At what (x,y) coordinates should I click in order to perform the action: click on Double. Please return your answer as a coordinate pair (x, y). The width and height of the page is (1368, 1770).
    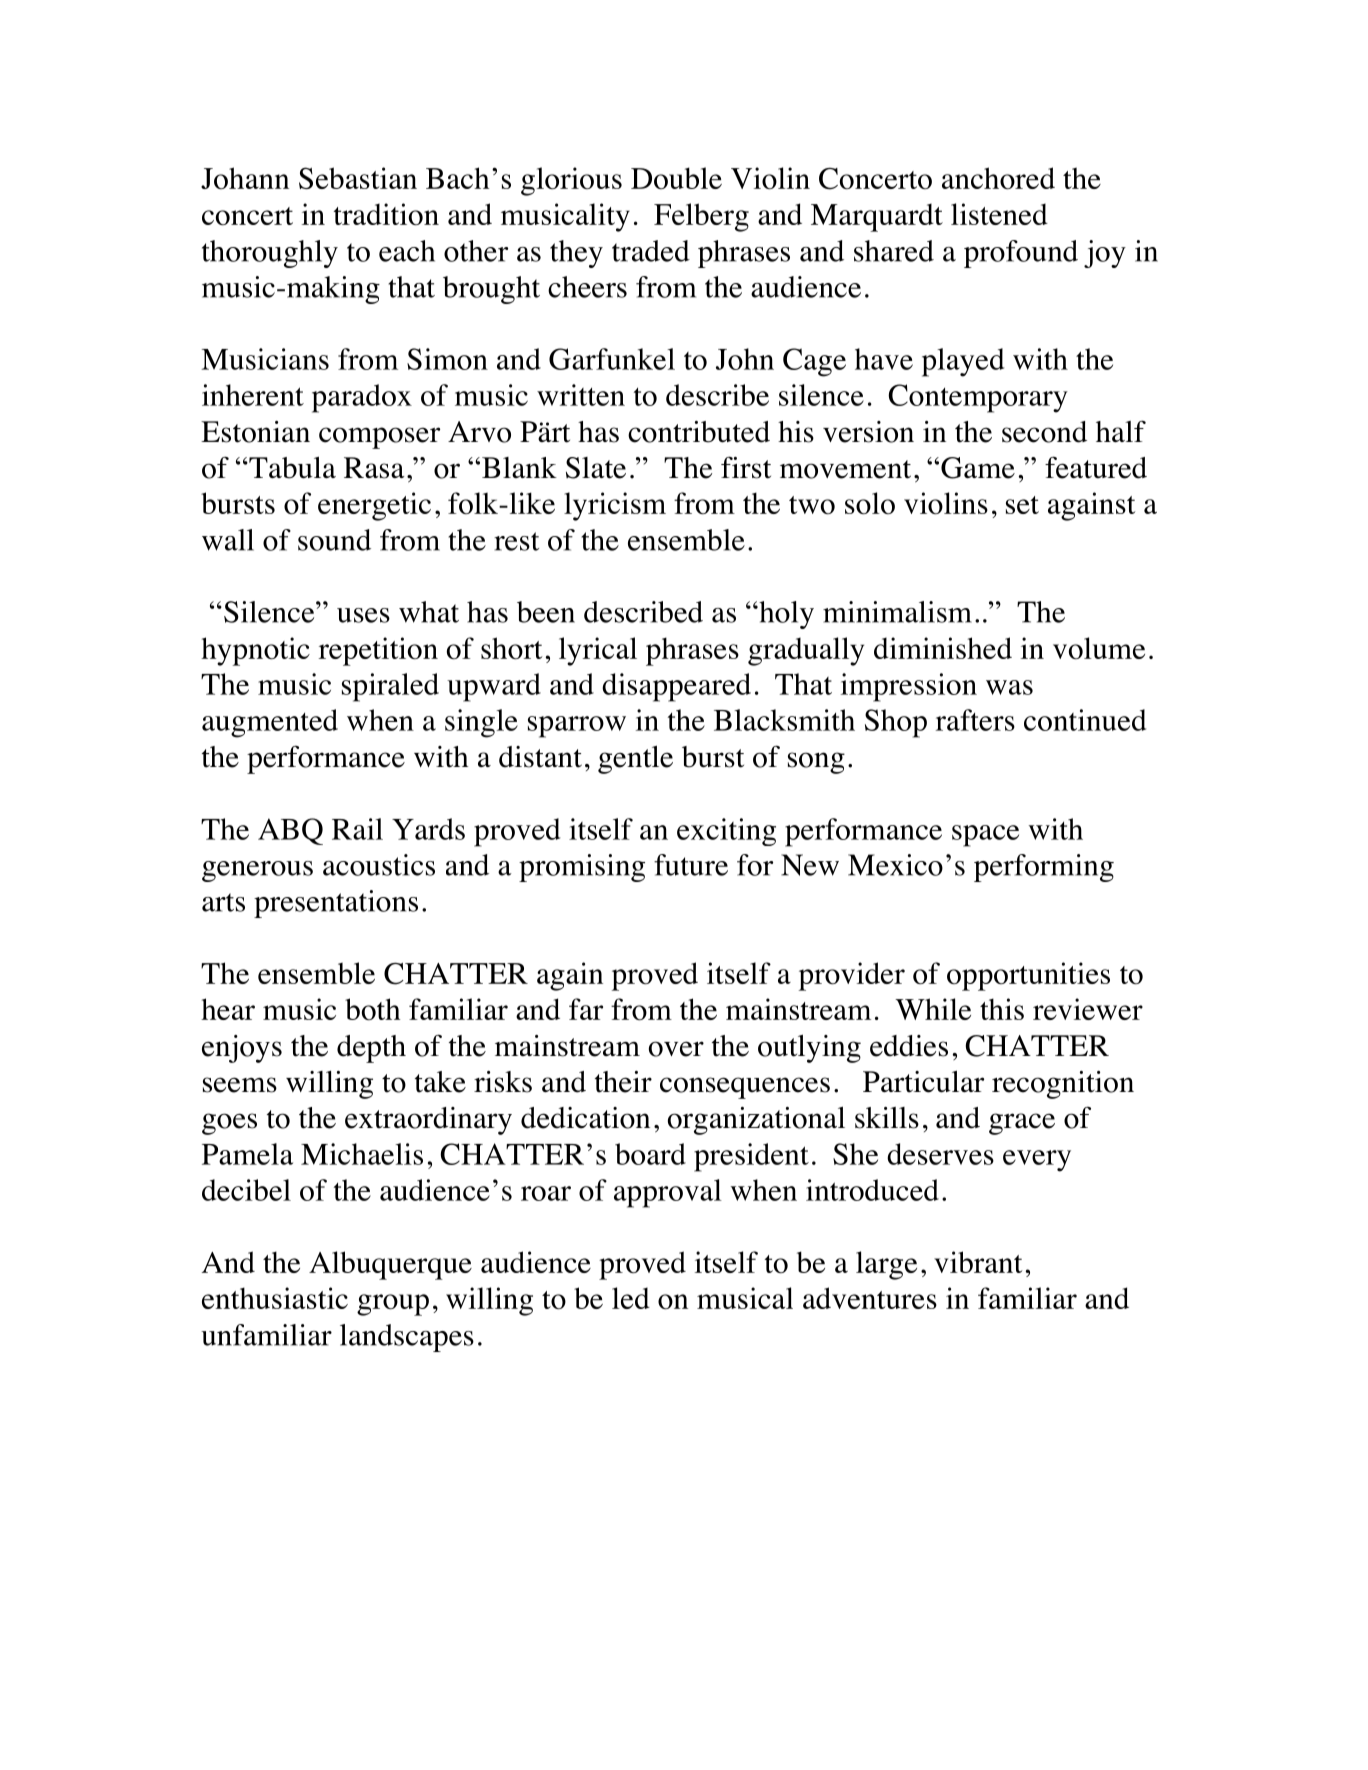
    Looking at the image, I should click on (676, 178).
